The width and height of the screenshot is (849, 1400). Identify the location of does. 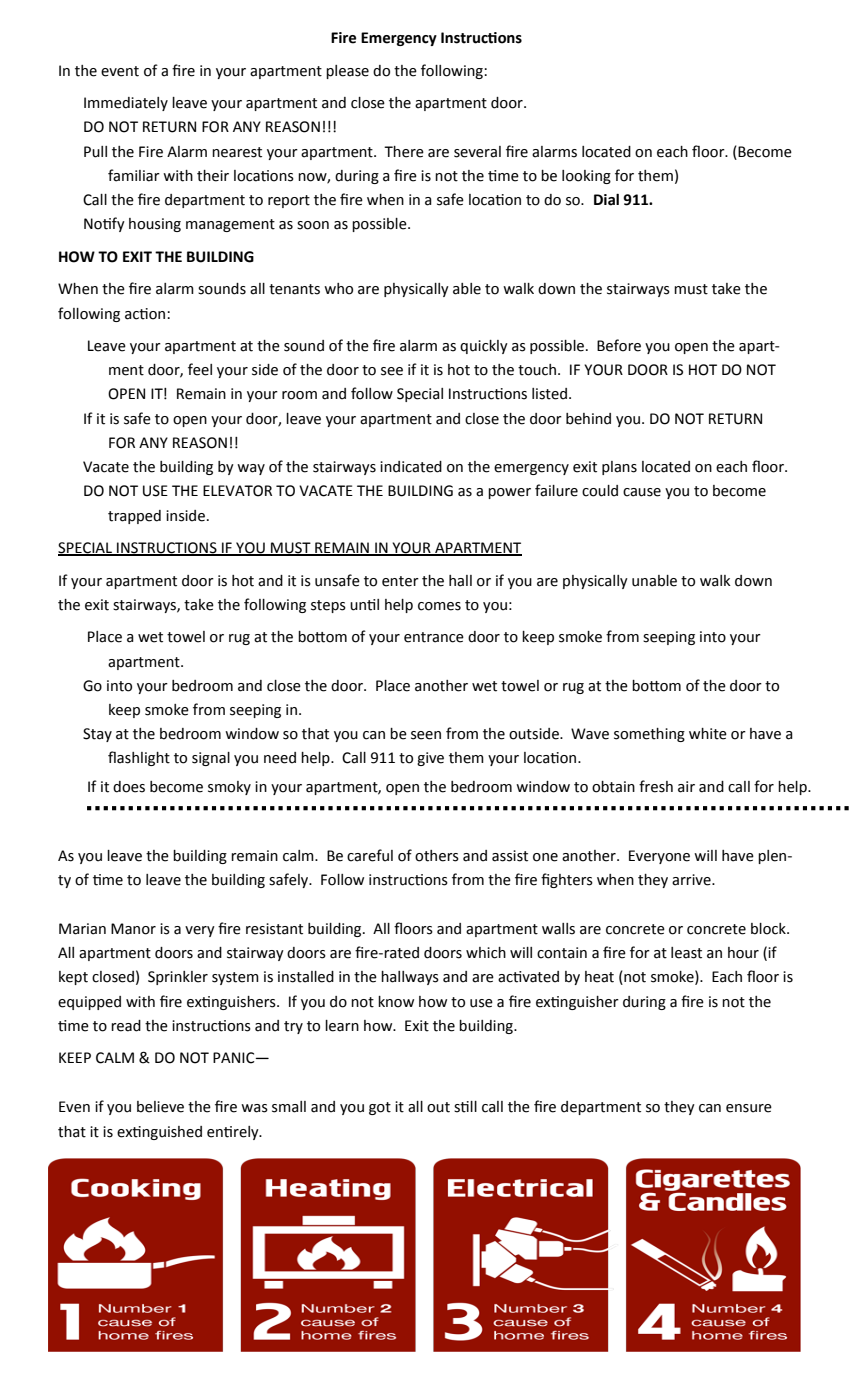
(129, 787).
